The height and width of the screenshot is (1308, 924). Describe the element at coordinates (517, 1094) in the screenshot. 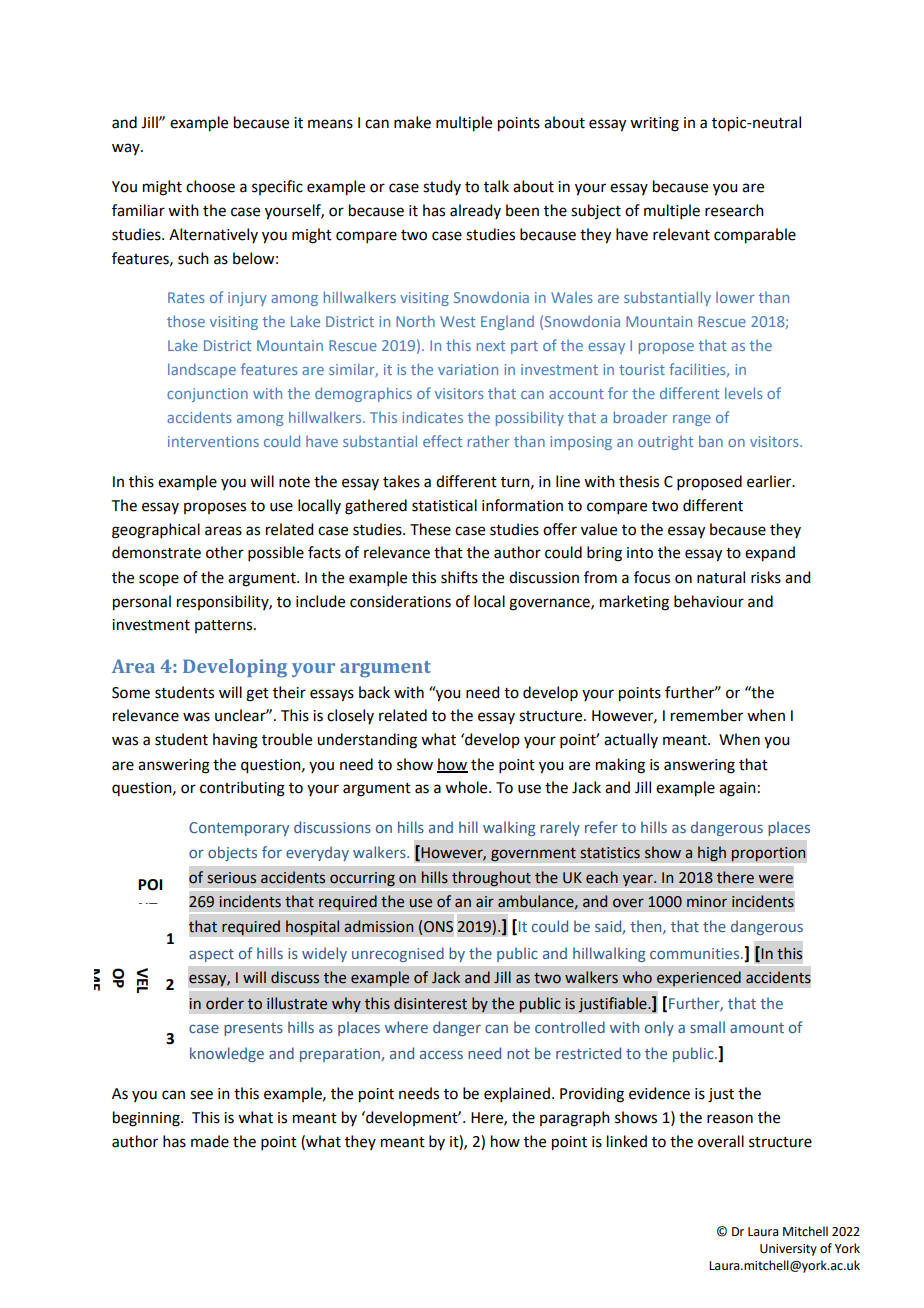

I see `explained` at that location.
